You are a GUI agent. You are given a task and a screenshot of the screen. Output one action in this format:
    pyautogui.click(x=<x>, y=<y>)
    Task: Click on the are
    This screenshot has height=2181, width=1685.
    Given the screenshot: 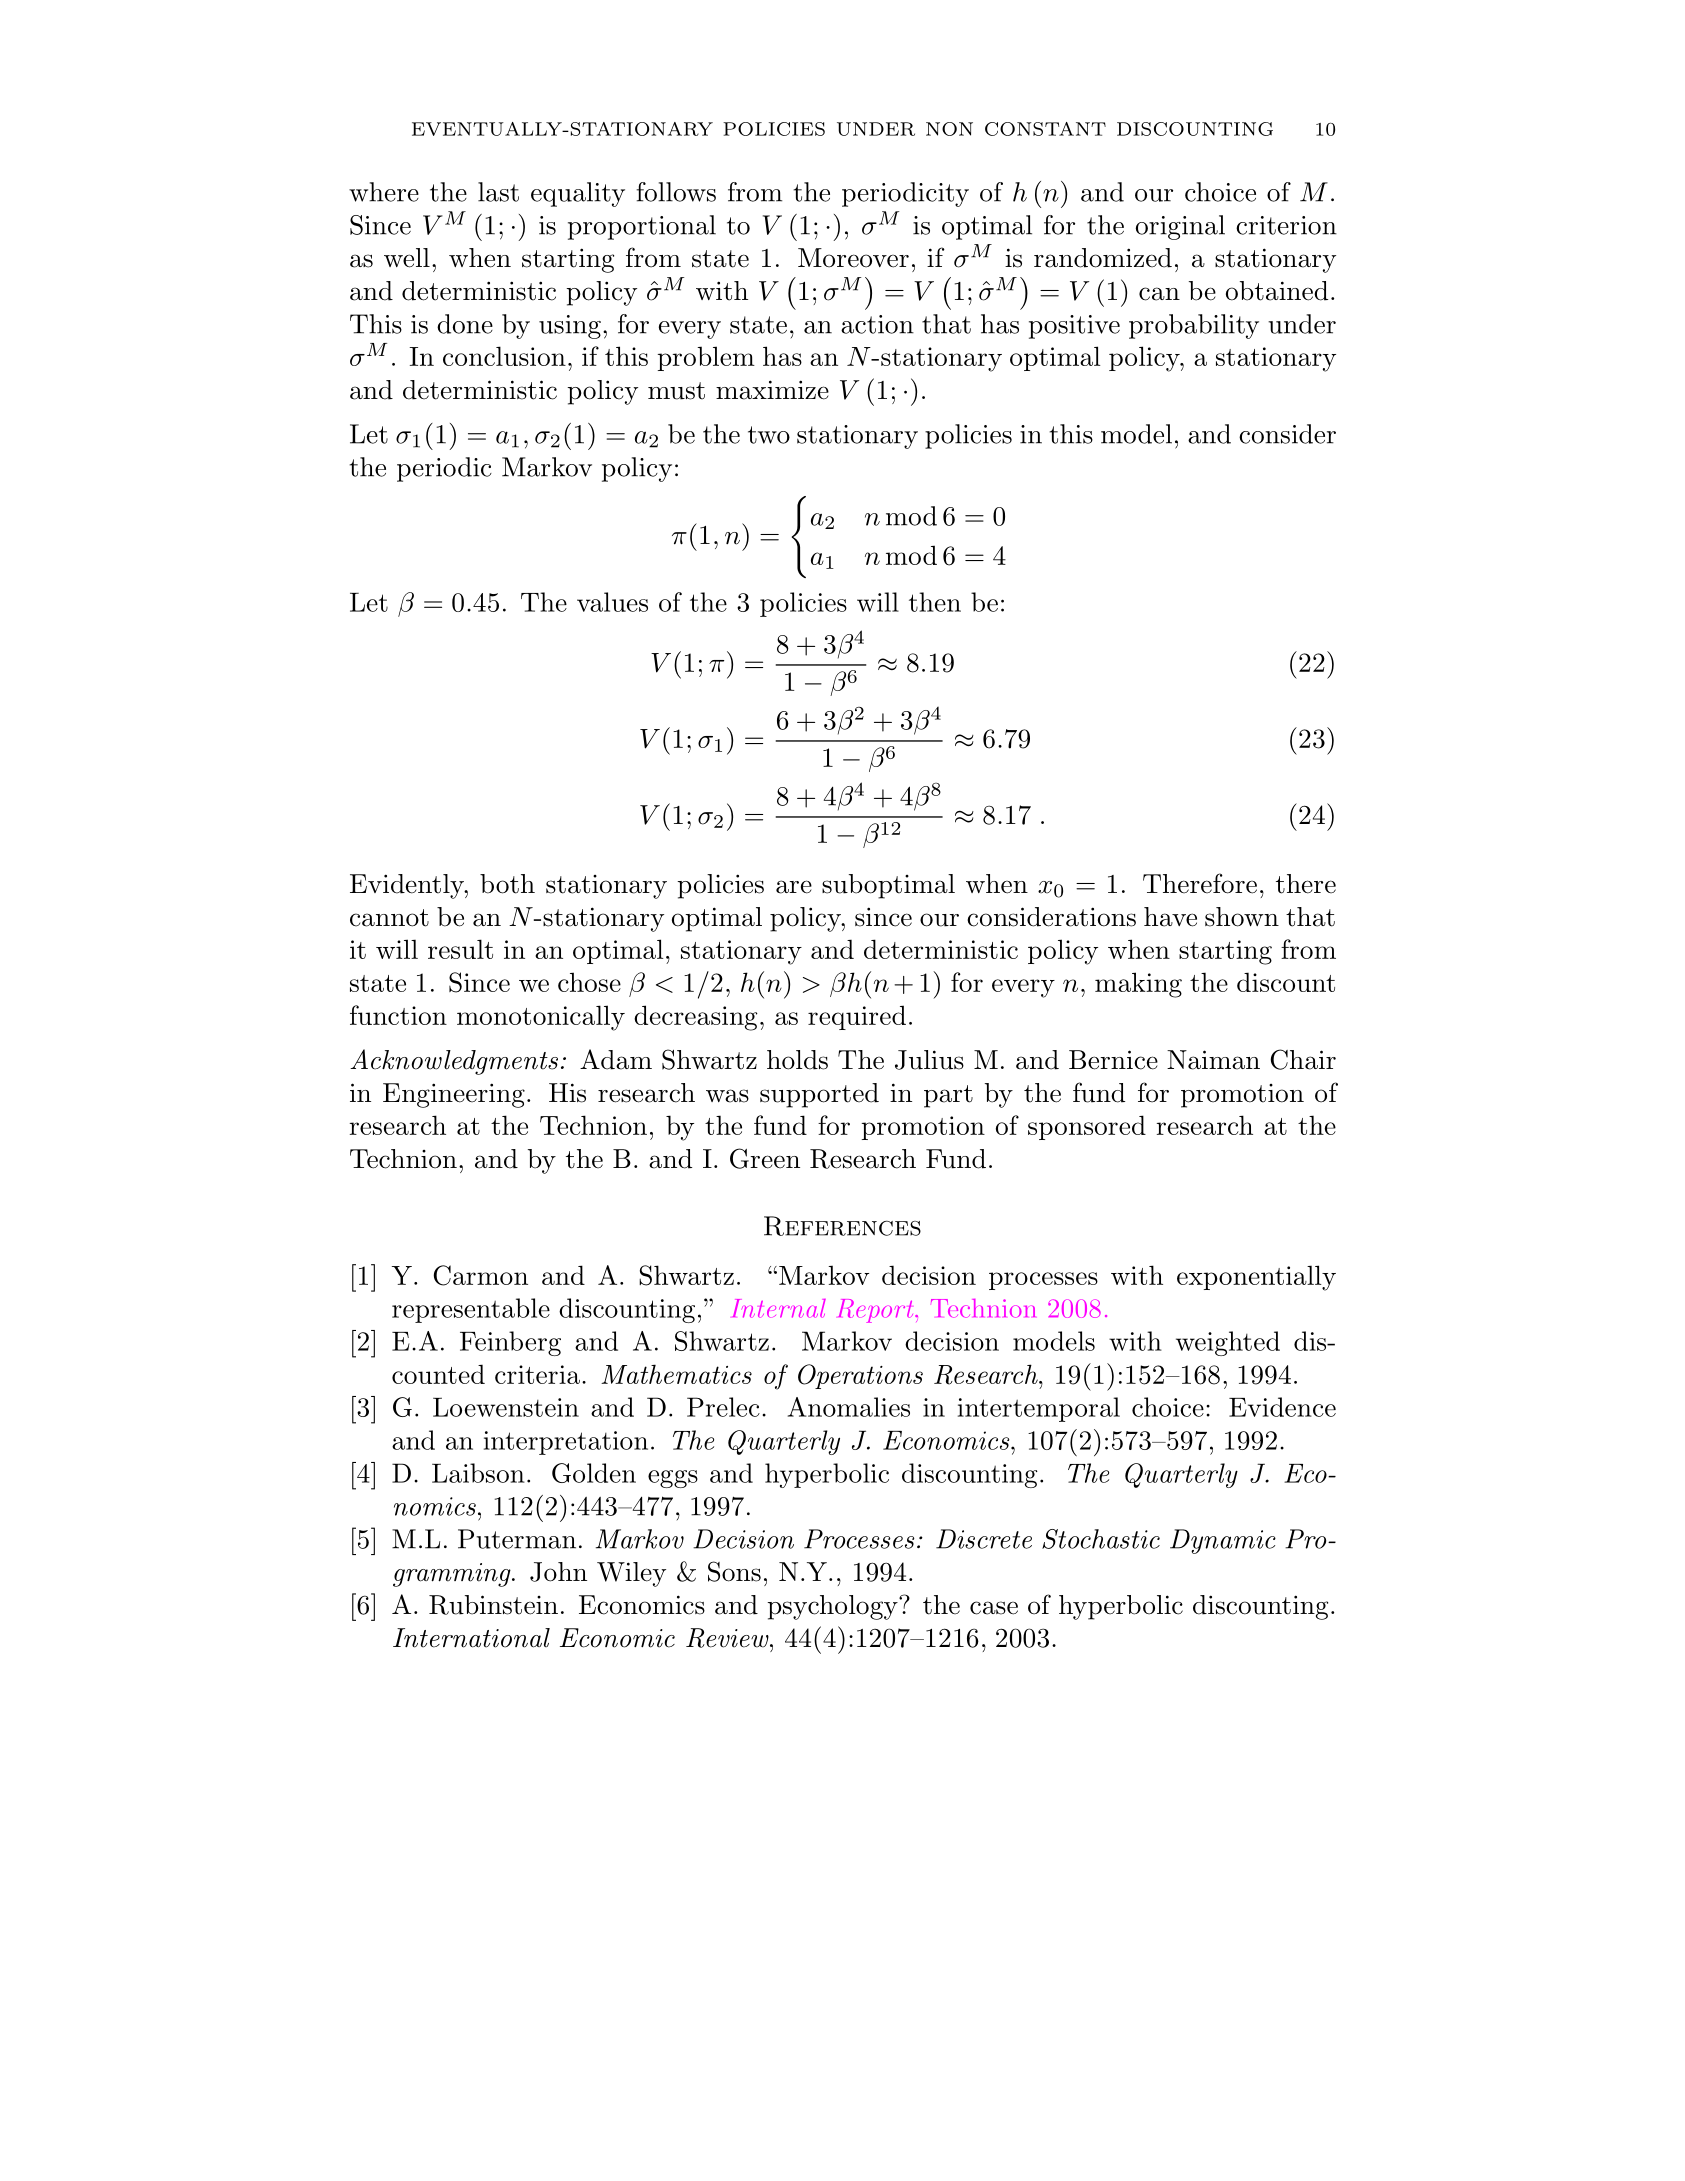 What is the action you would take?
    pyautogui.click(x=794, y=887)
